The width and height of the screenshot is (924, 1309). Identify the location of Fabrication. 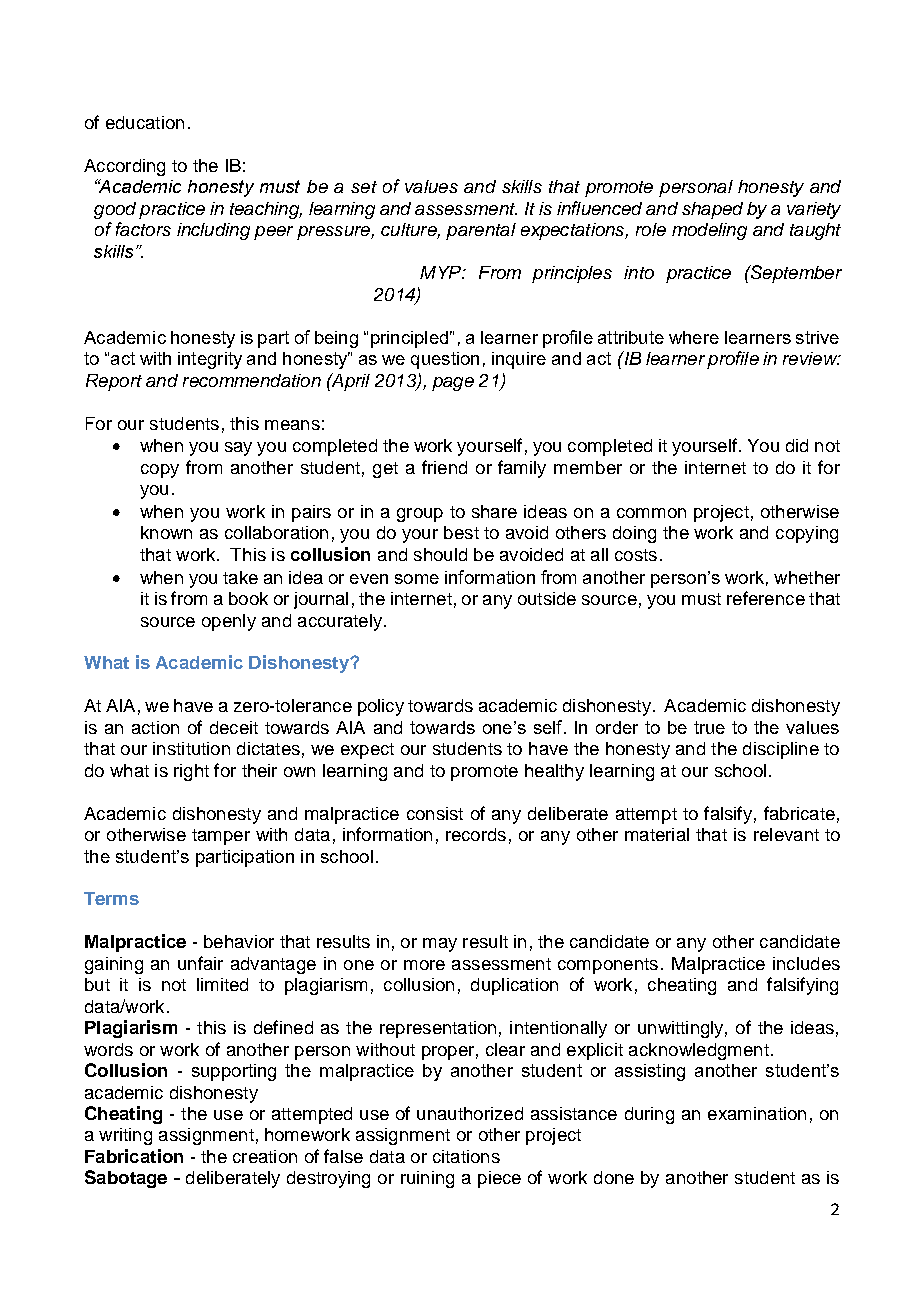
(134, 1156).
